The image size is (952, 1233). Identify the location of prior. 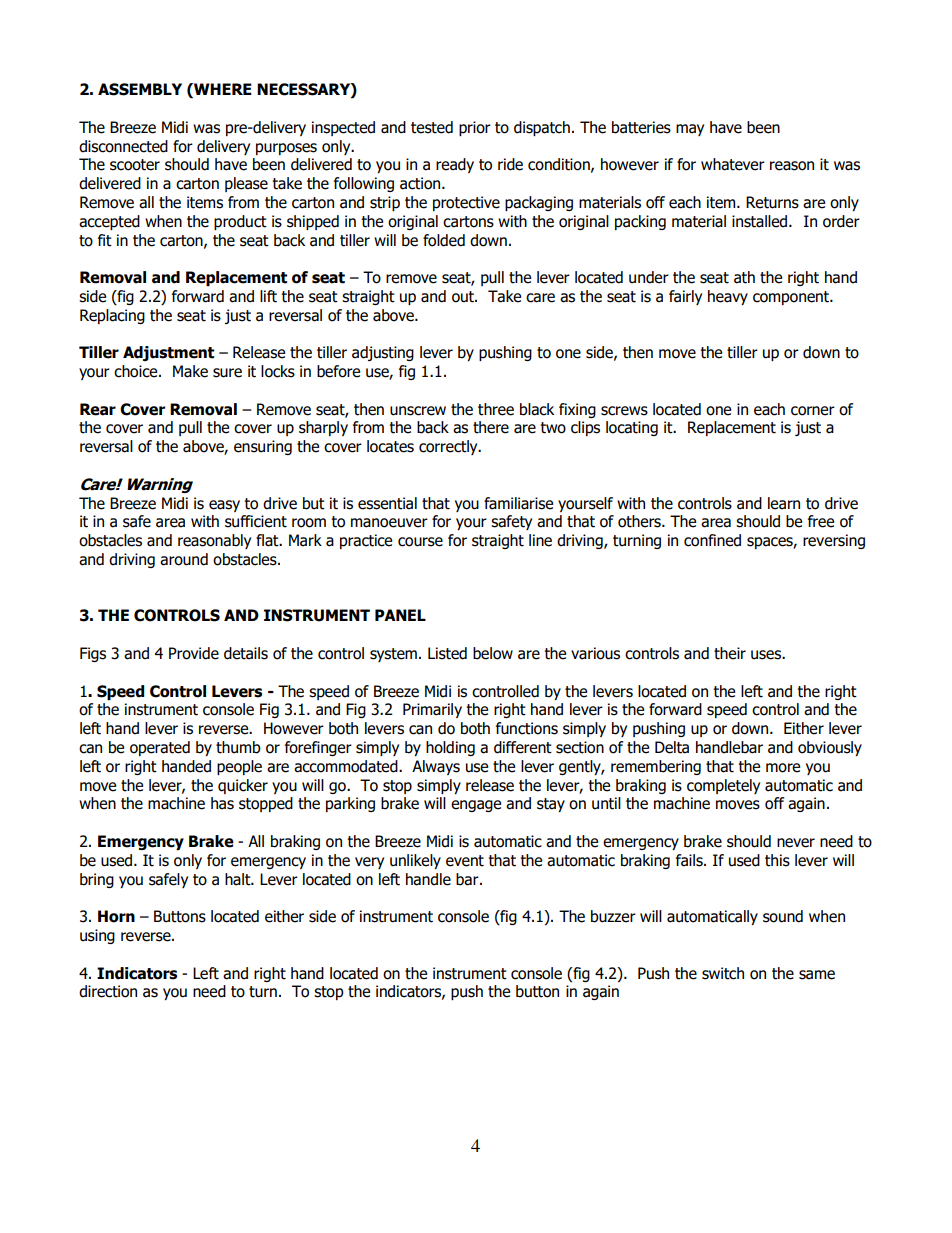
(475, 128).
